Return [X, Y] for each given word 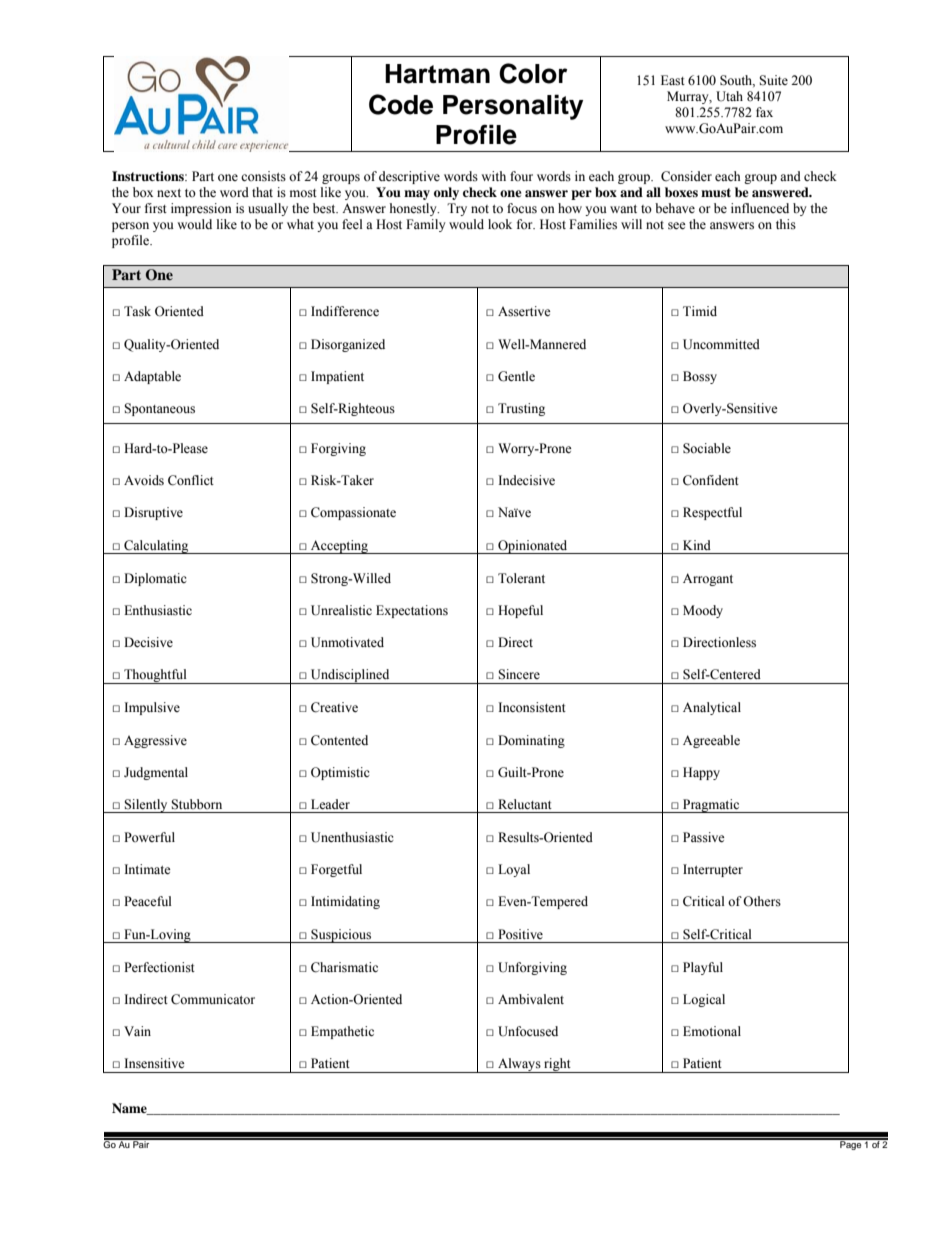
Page [851, 1144]
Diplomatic [155, 579]
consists [263, 176]
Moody [703, 611]
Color [533, 73]
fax [764, 112]
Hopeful [520, 611]
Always [519, 1065]
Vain [137, 1031]
